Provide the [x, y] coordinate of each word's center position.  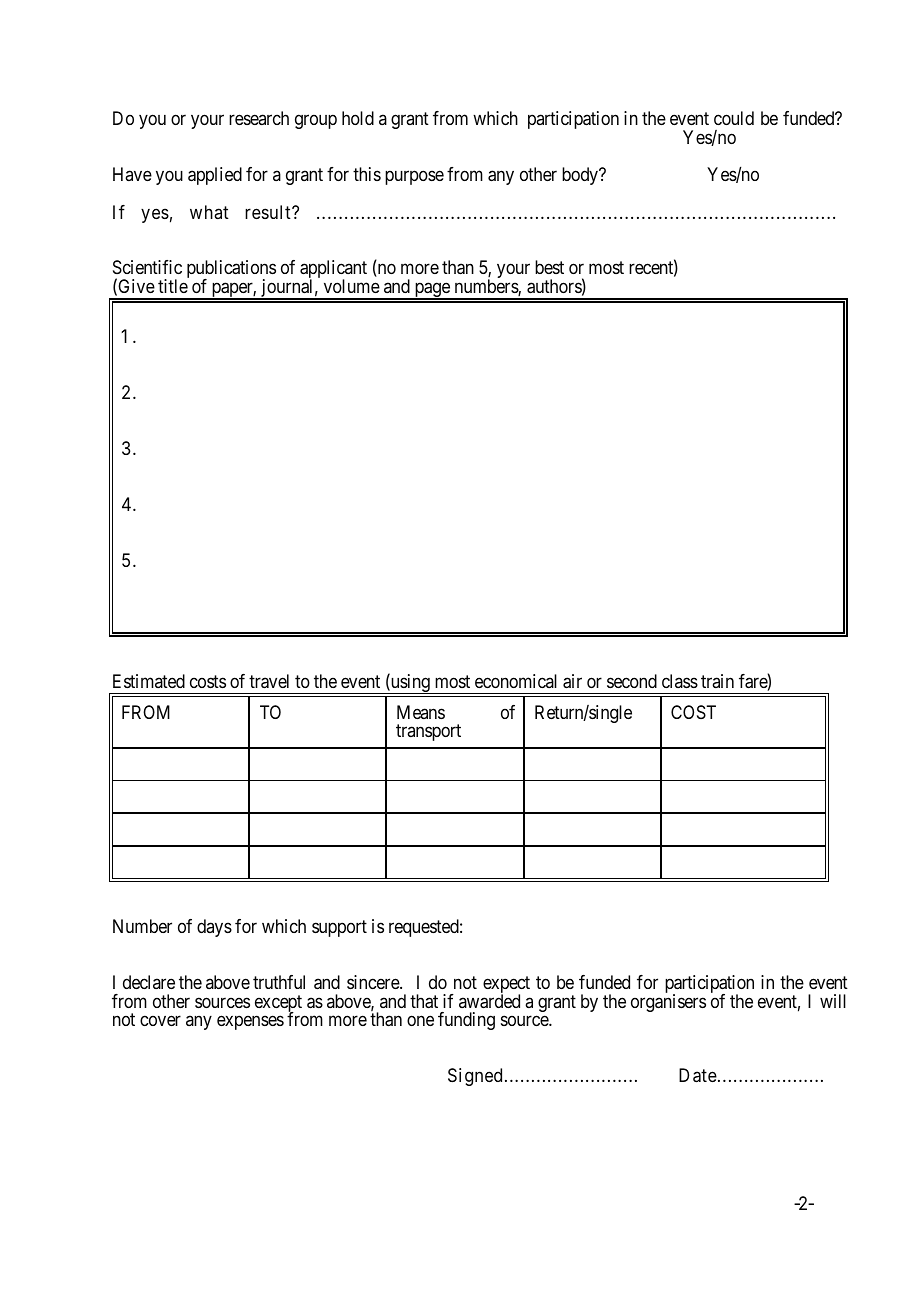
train [717, 681]
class [680, 681]
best [549, 267]
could [734, 118]
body [581, 176]
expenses [250, 1023]
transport [428, 733]
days [214, 928]
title [173, 286]
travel [269, 681]
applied [215, 176]
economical [516, 681]
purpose [414, 178]
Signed [475, 1077]
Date [698, 1075]
